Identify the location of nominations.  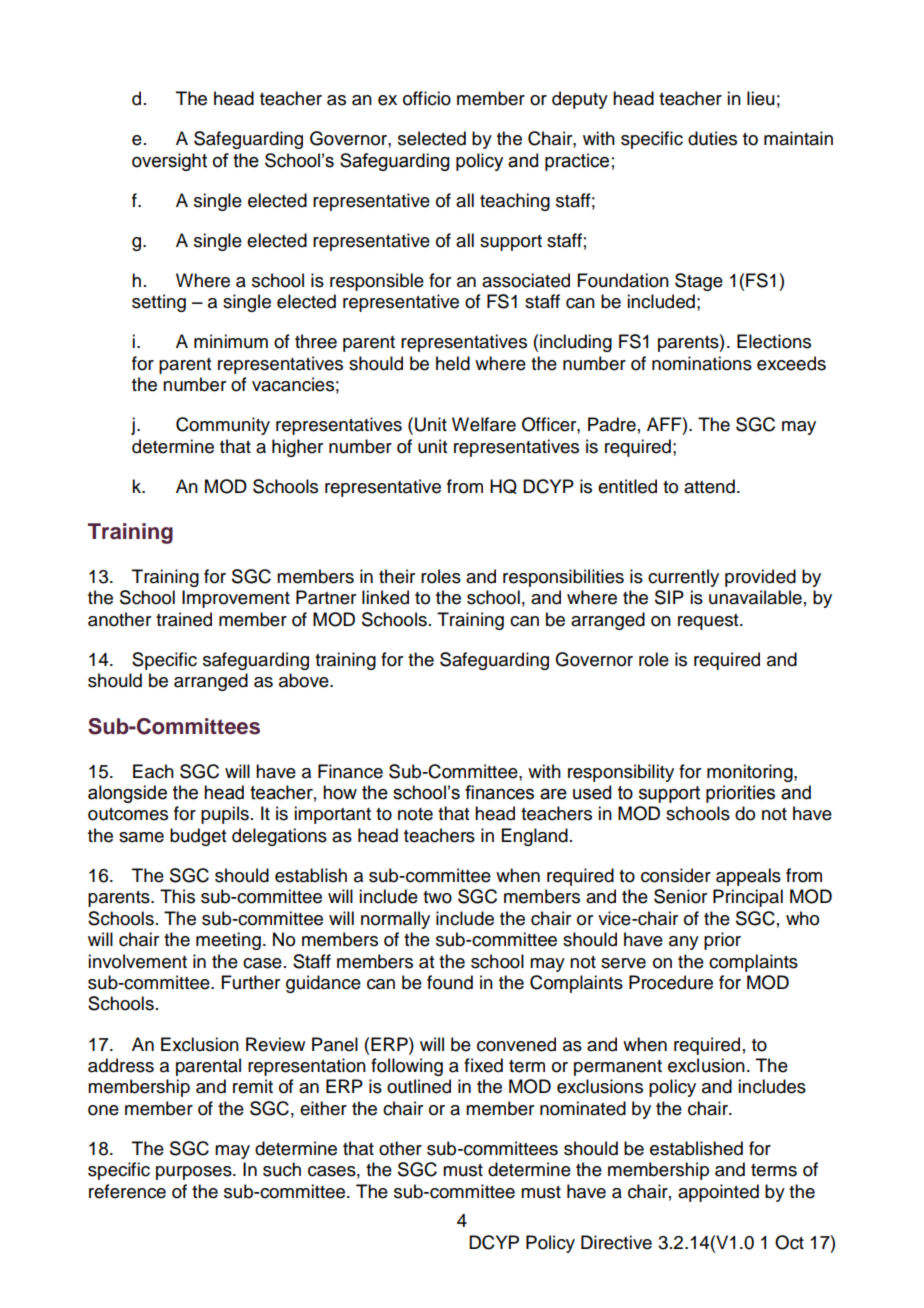
(702, 363).
